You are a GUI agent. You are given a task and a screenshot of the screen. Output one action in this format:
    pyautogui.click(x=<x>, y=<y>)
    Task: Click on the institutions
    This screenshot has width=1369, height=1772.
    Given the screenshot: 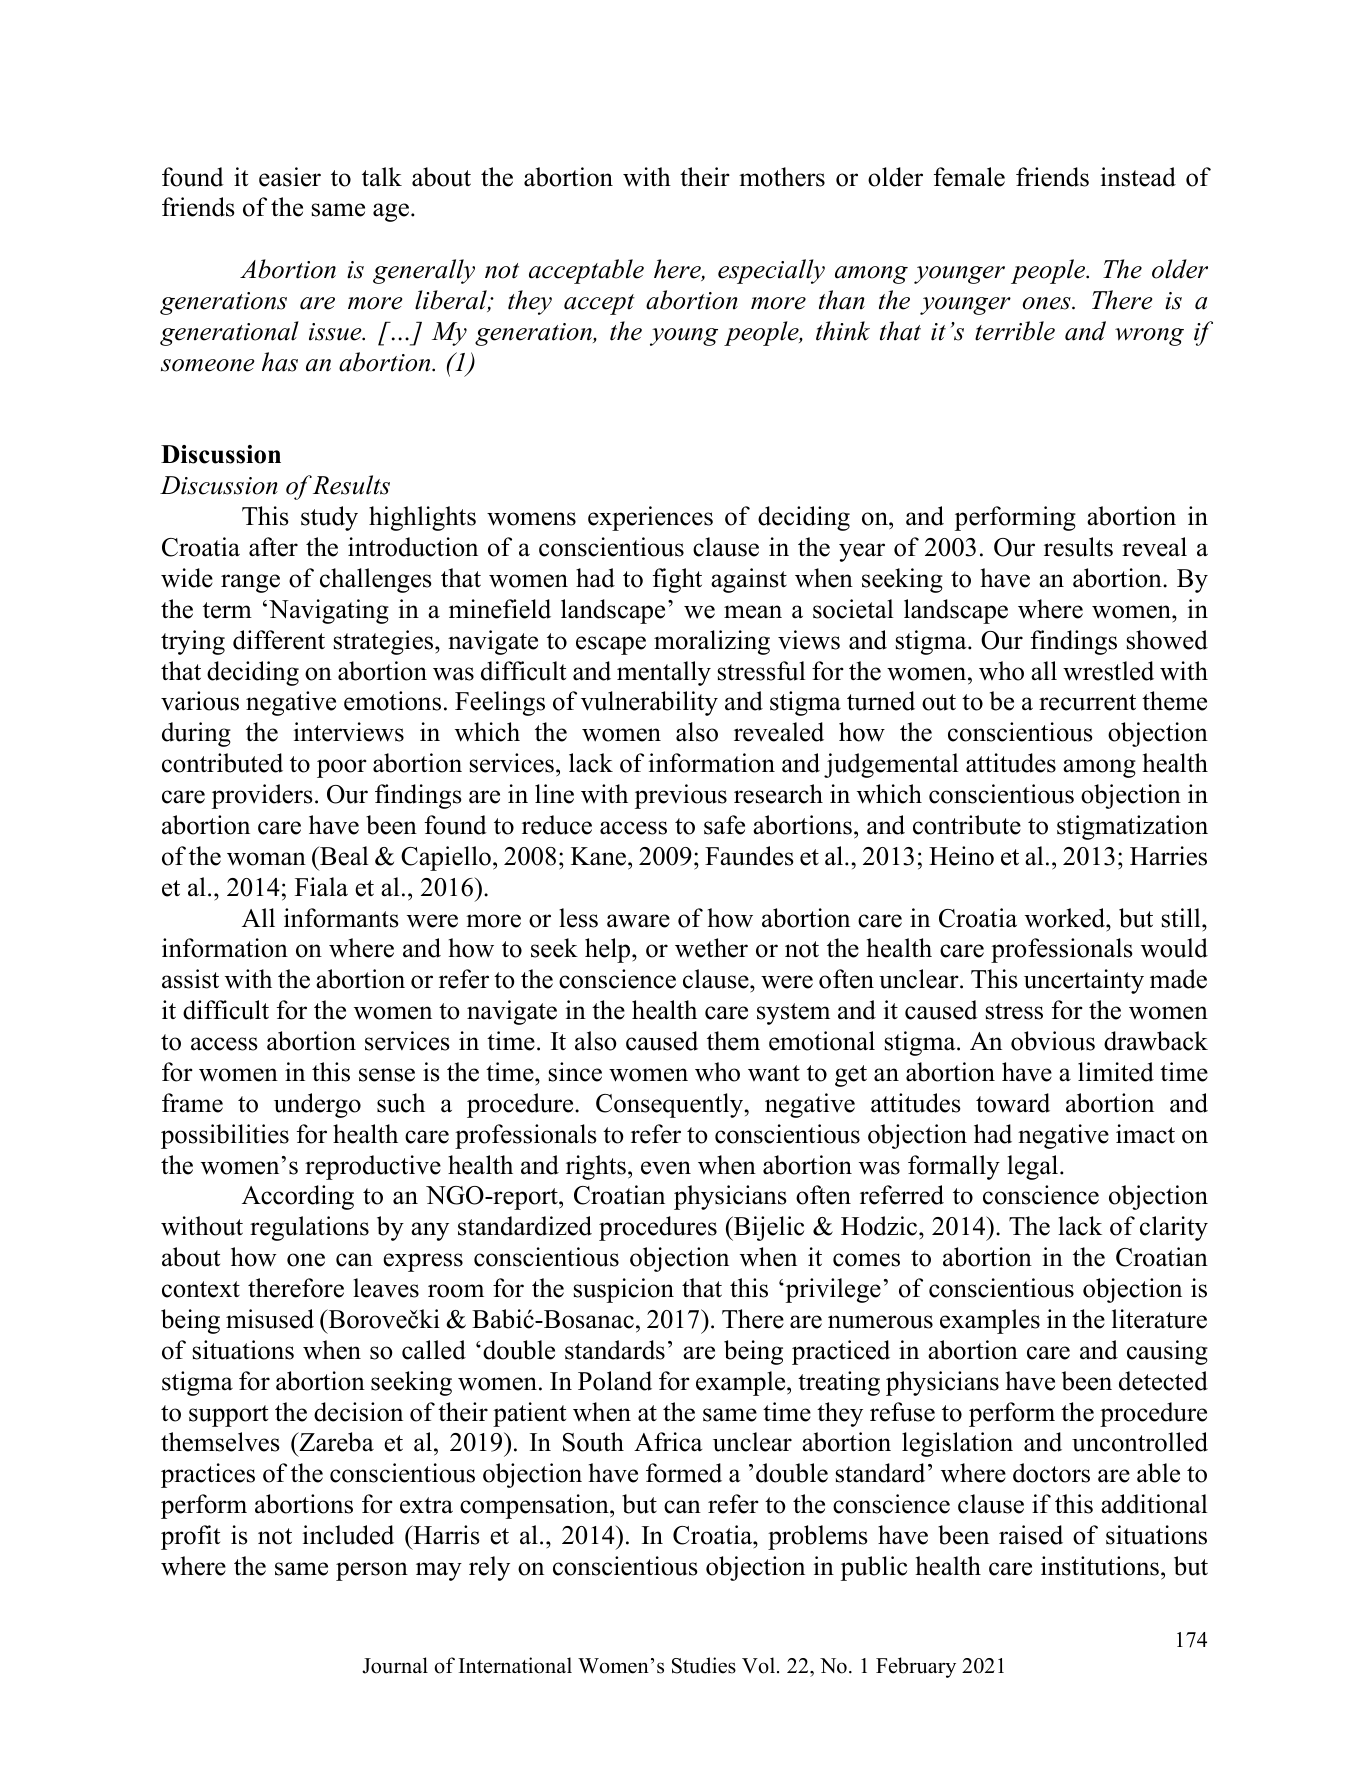 What is the action you would take?
    pyautogui.click(x=1100, y=1566)
